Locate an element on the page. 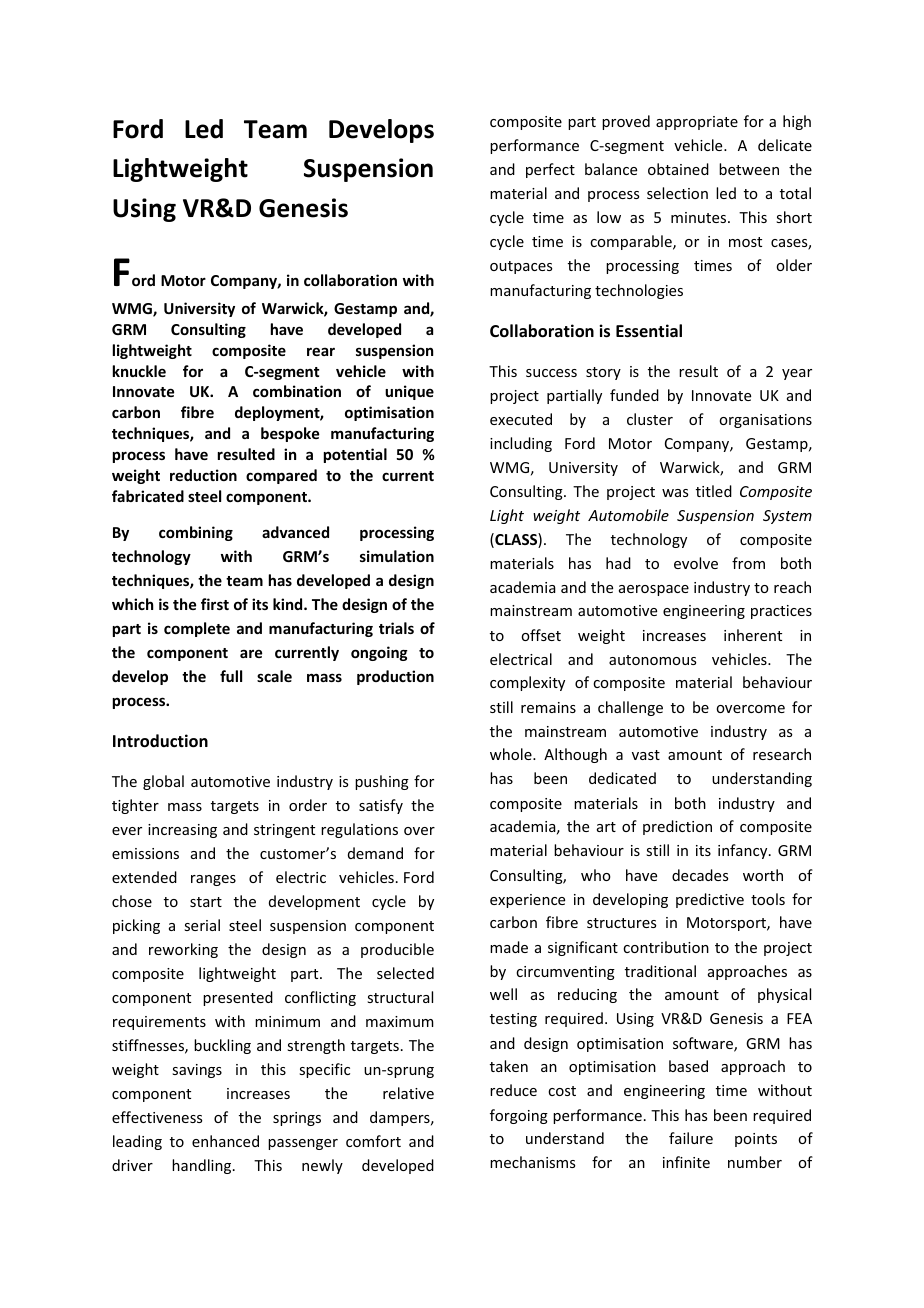 The image size is (924, 1308). trials is located at coordinates (396, 628).
